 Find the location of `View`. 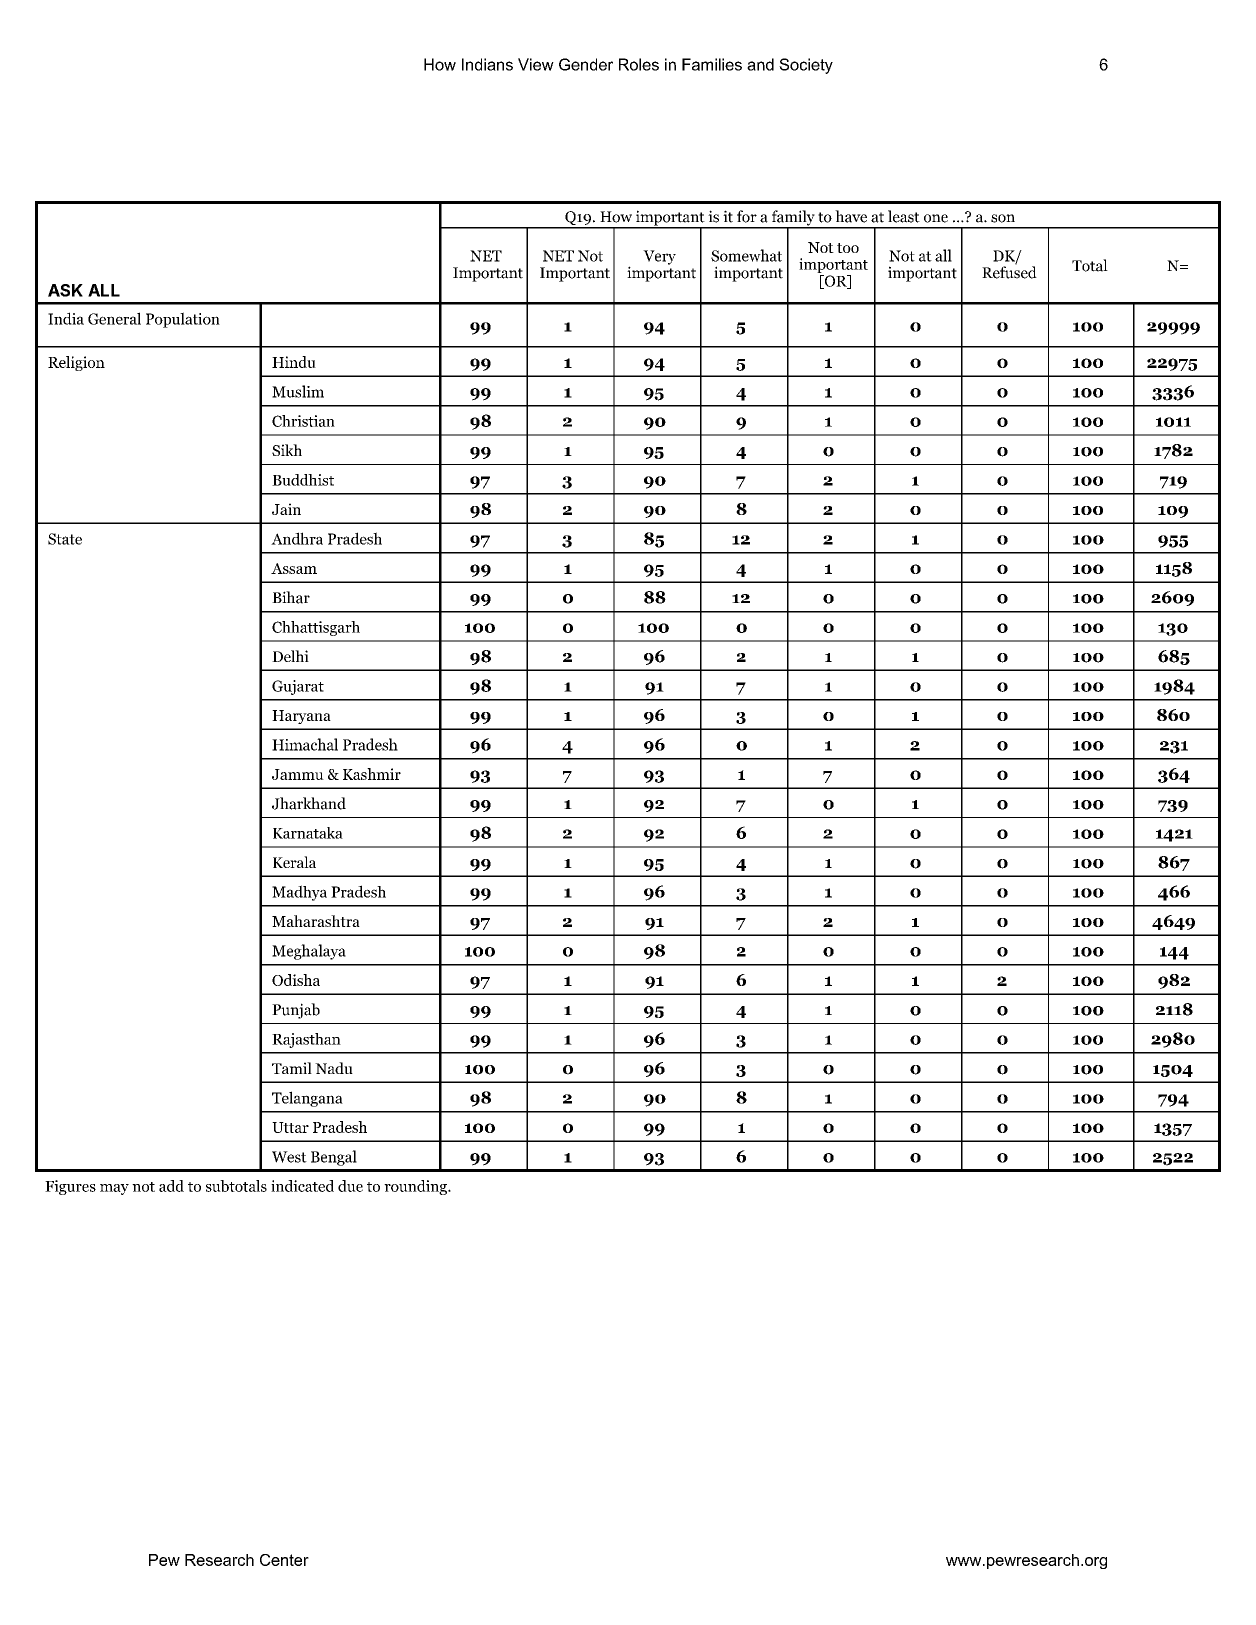

View is located at coordinates (536, 64).
